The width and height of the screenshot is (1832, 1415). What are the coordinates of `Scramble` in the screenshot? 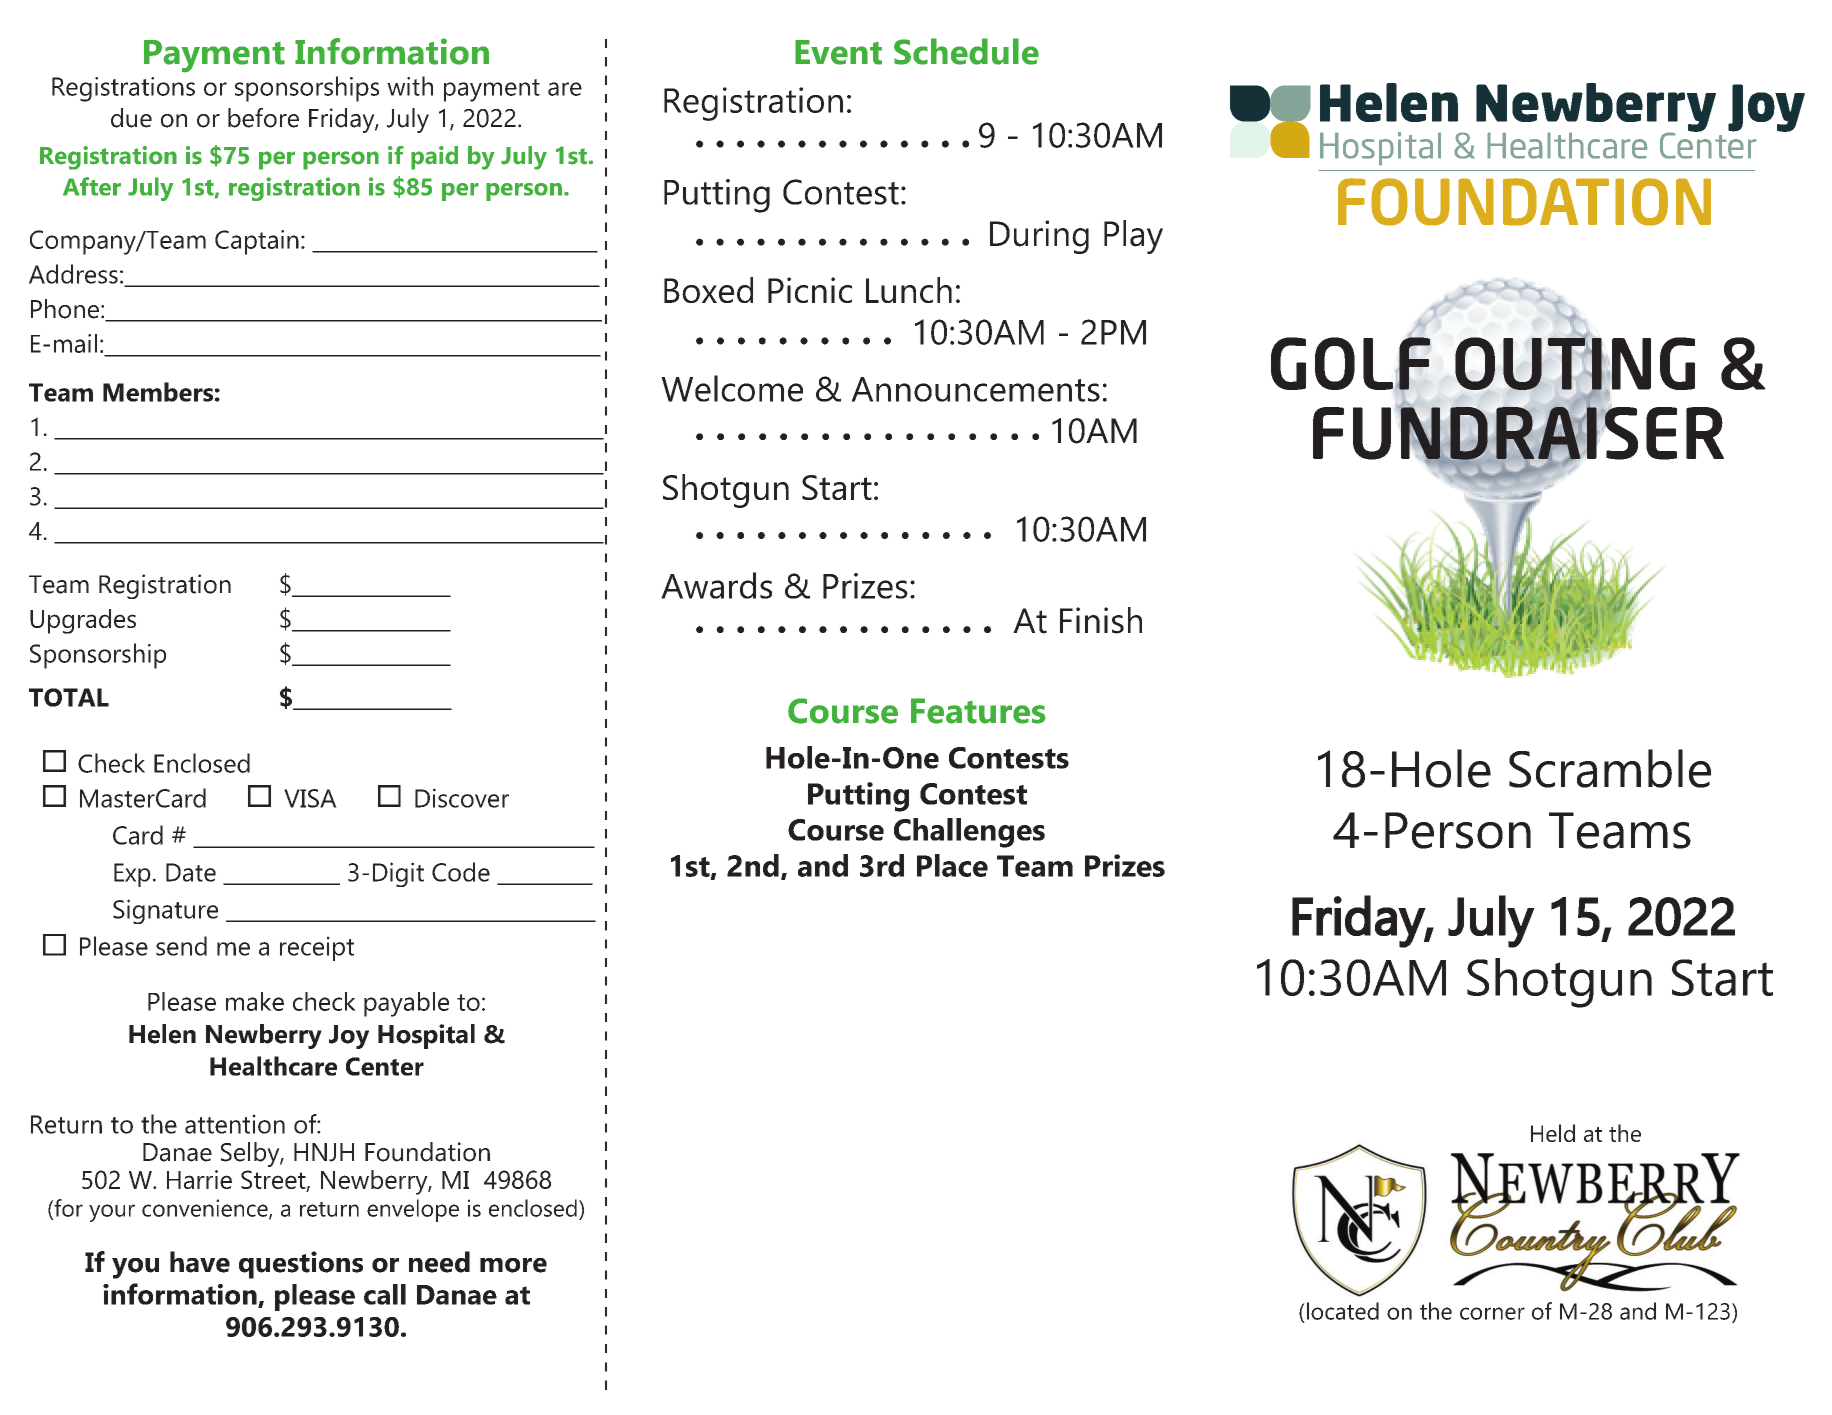 It's located at (1610, 768).
